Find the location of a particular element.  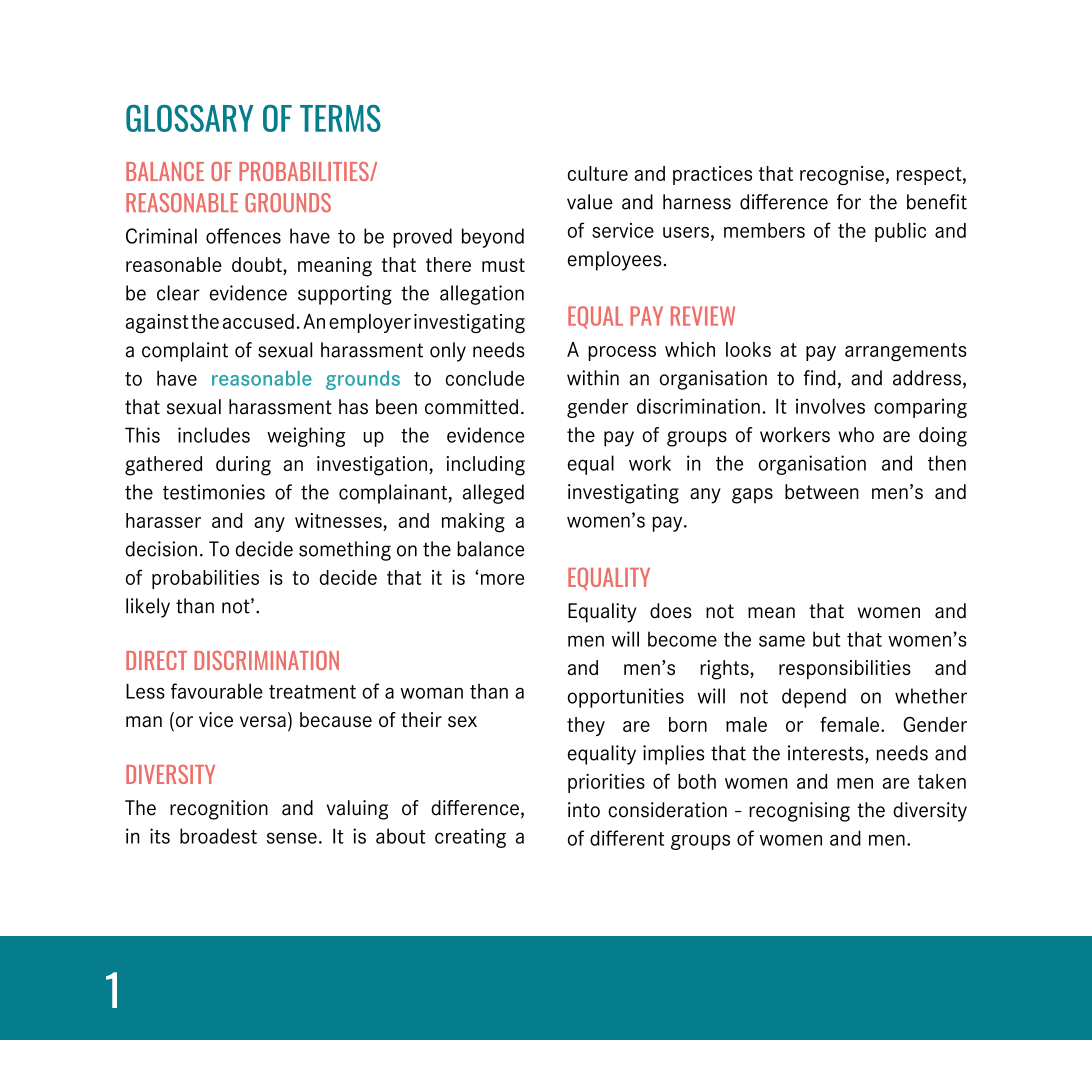

allegation is located at coordinates (482, 295).
